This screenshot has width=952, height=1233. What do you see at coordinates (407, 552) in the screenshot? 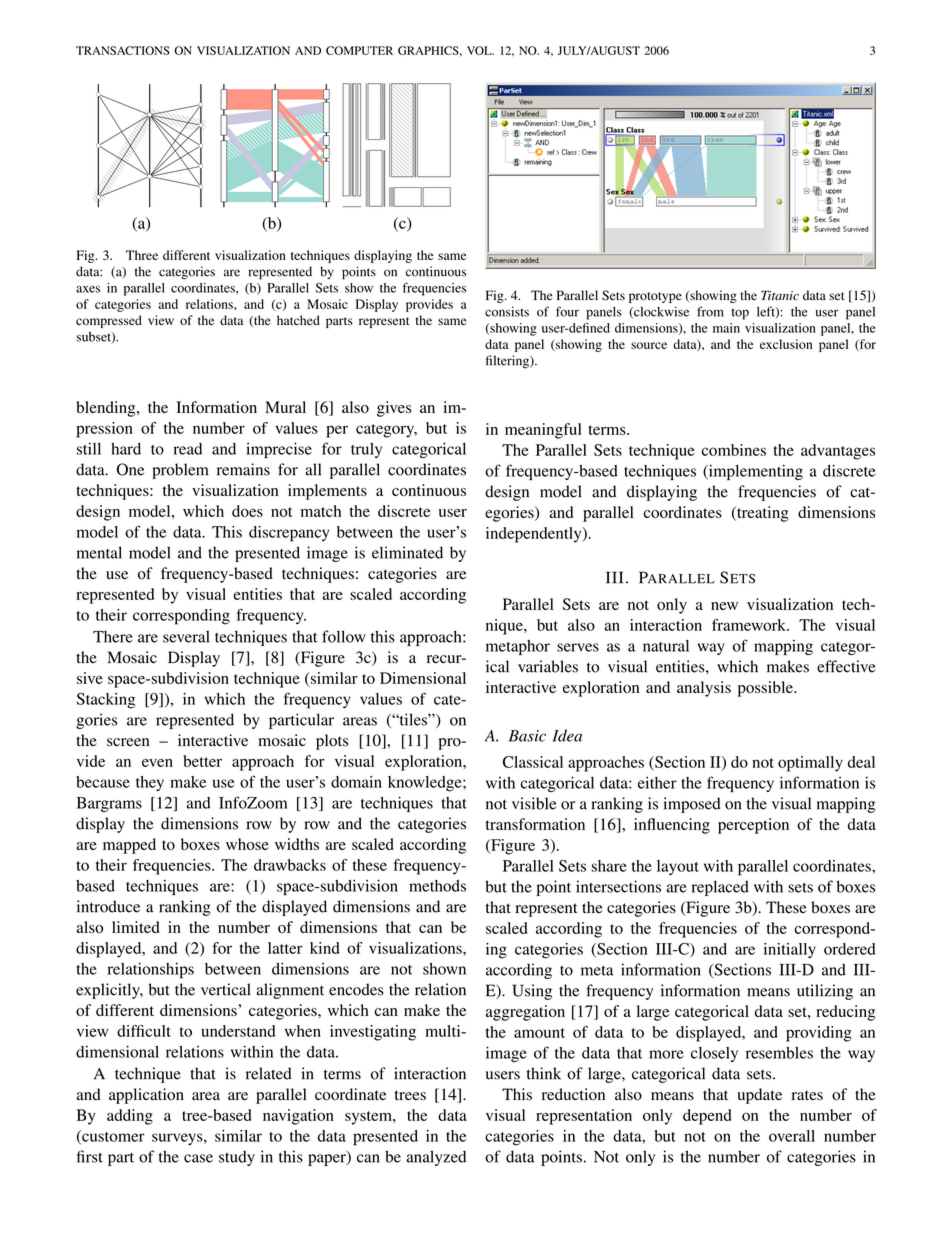
I see `eliminated` at bounding box center [407, 552].
